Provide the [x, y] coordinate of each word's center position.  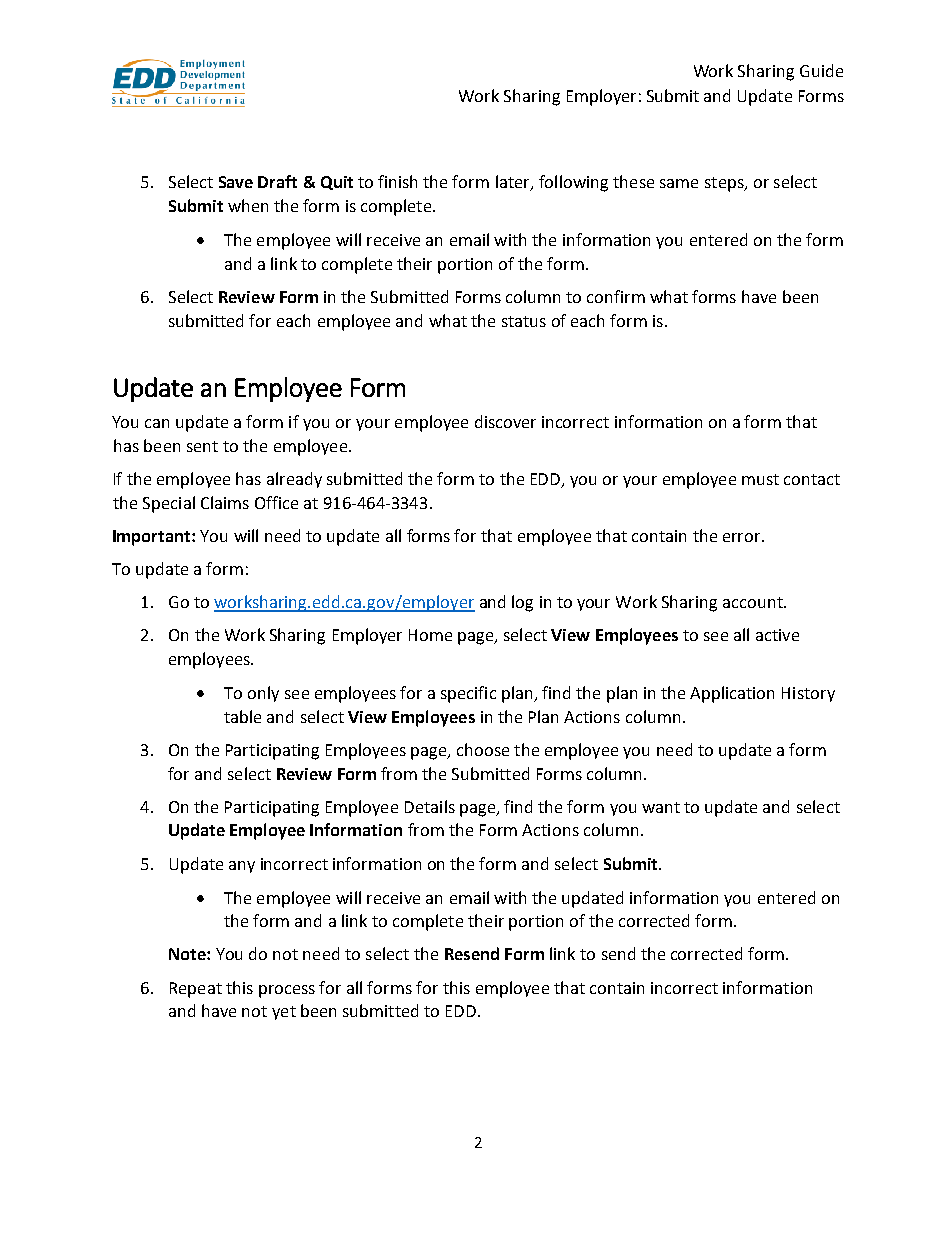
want [661, 807]
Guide [821, 70]
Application [732, 694]
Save [236, 182]
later [514, 183]
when [248, 205]
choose [483, 749]
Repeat [196, 990]
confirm [616, 296]
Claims [225, 502]
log [522, 603]
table [242, 716]
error [743, 537]
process [287, 991]
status [524, 321]
